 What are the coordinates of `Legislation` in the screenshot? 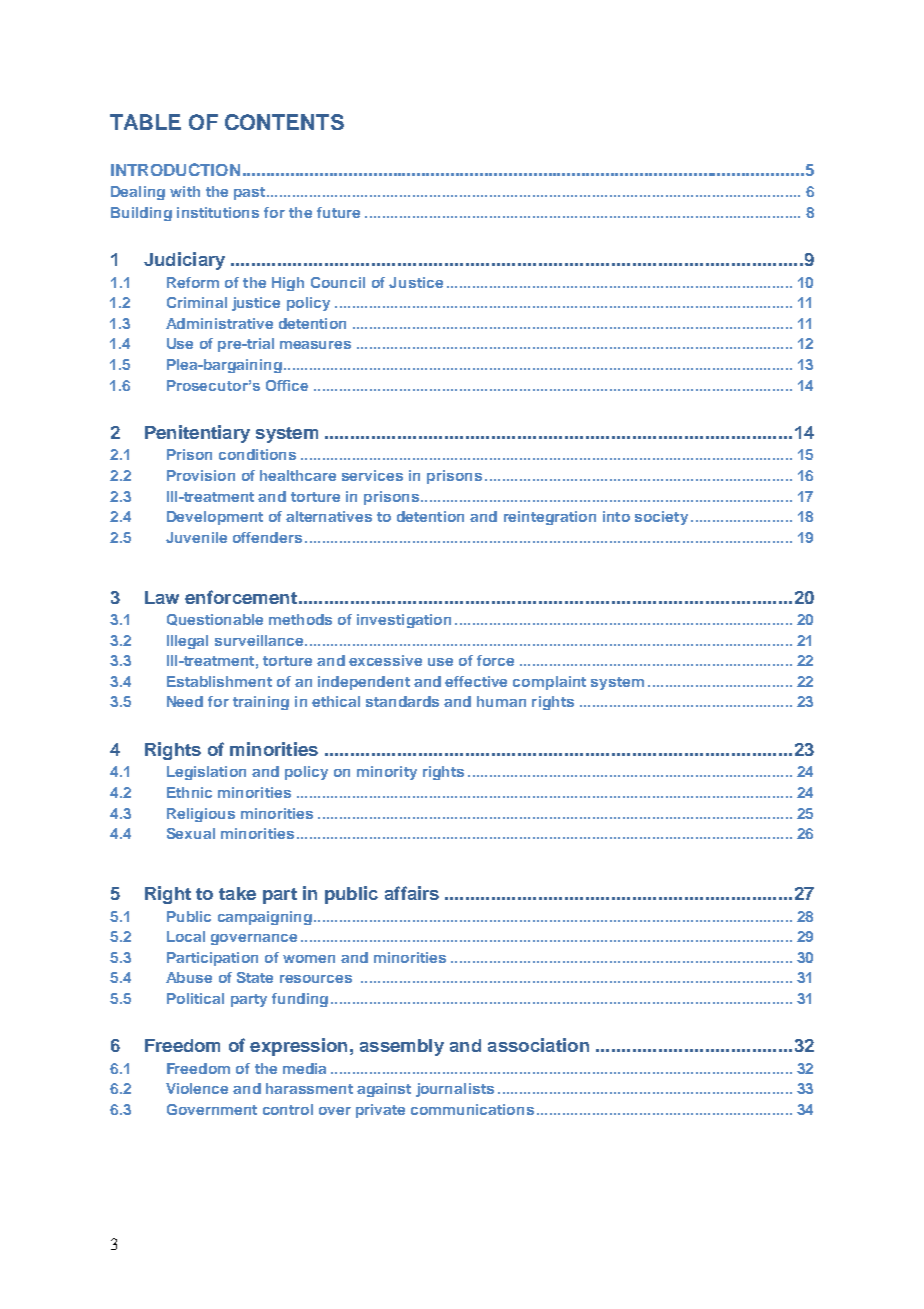 It's located at (206, 773).
